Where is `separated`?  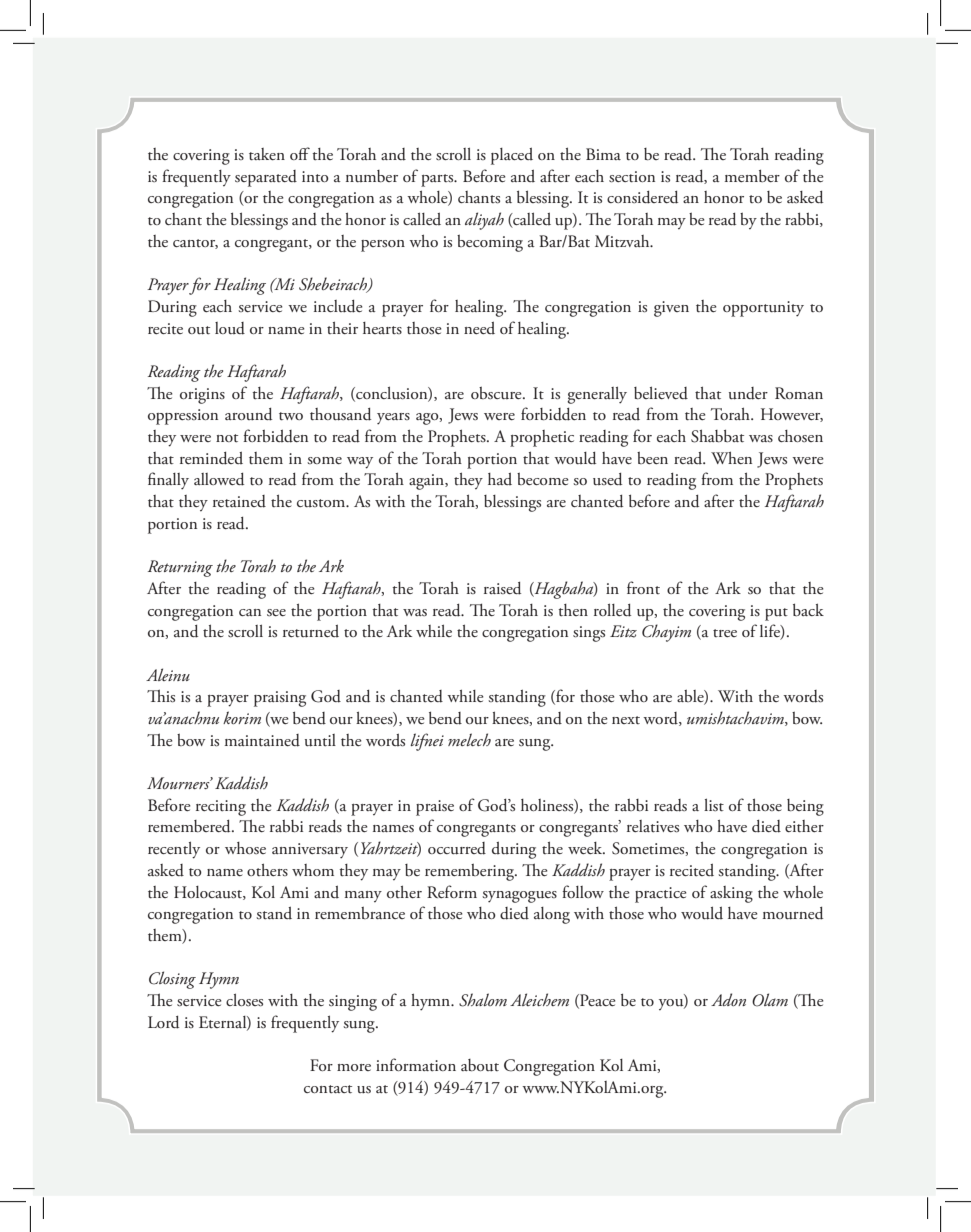
separated is located at coordinates (266, 178).
